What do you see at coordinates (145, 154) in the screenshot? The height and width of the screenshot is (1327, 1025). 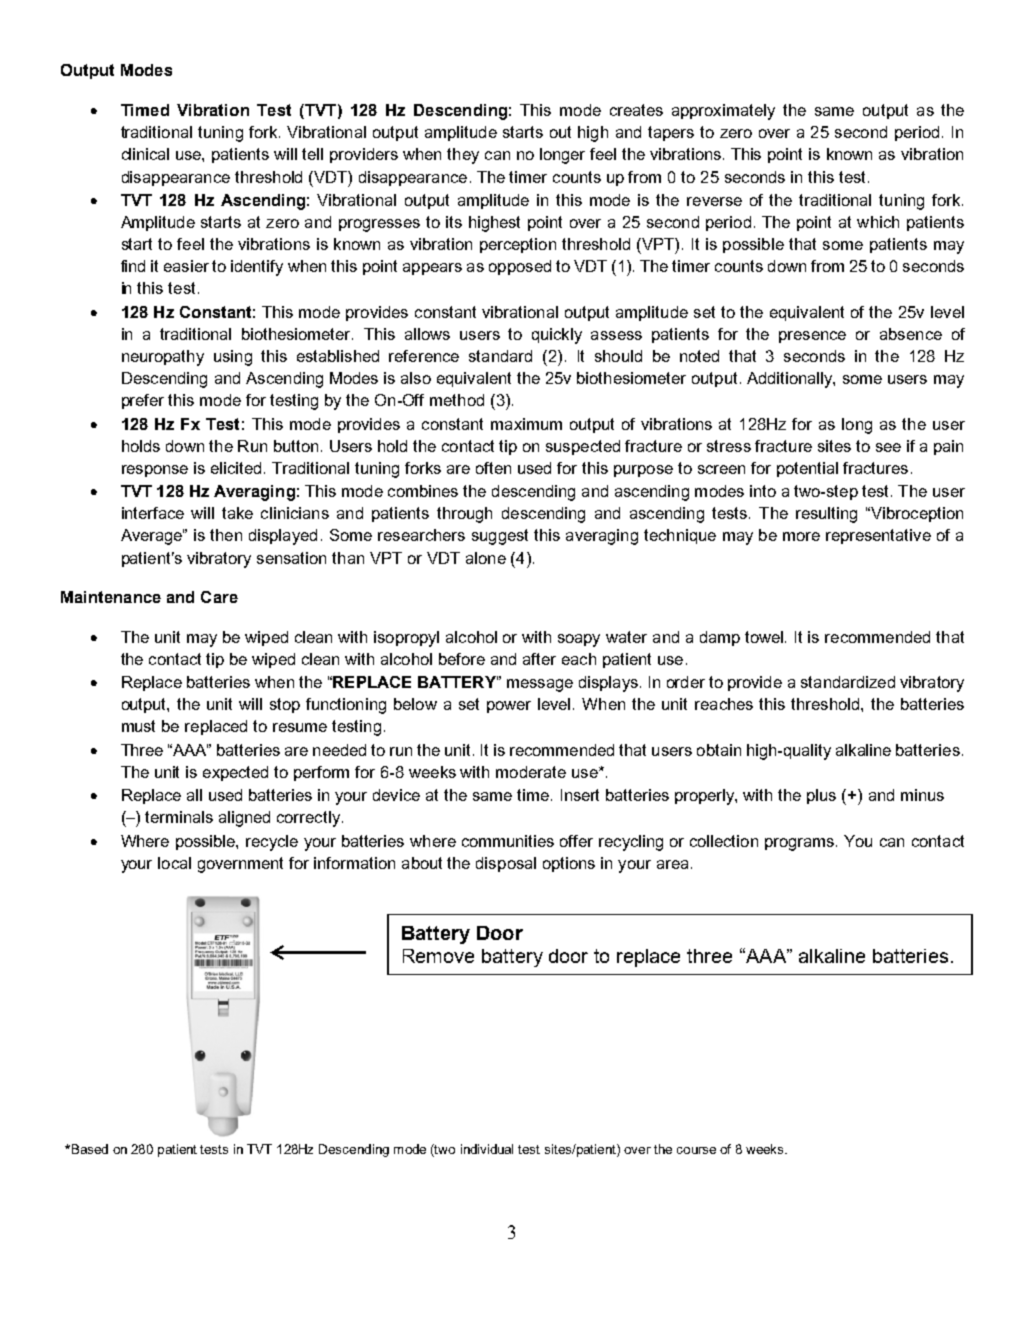 I see `clinical` at bounding box center [145, 154].
